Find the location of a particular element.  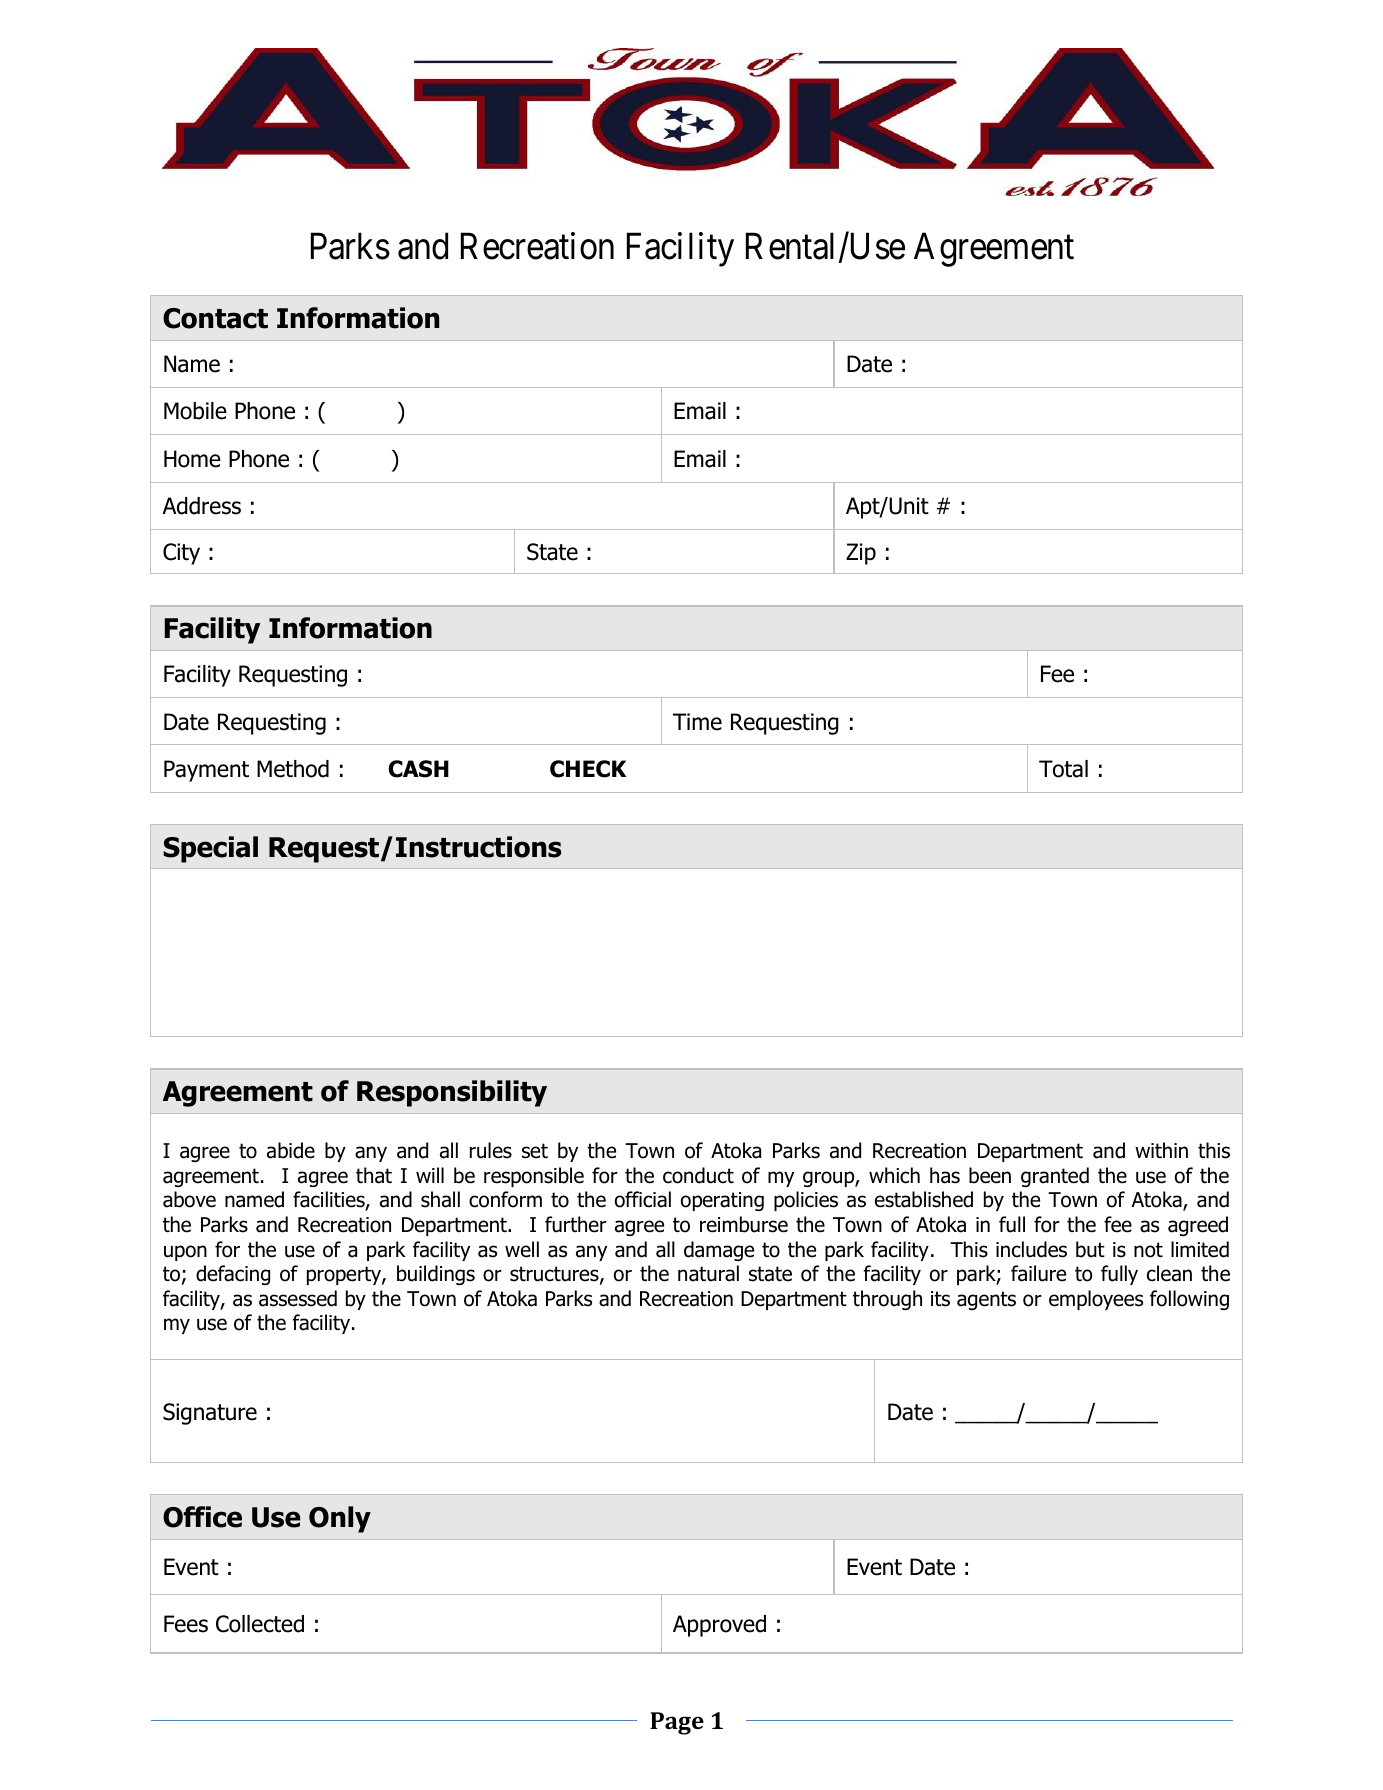

Total is located at coordinates (1063, 769).
